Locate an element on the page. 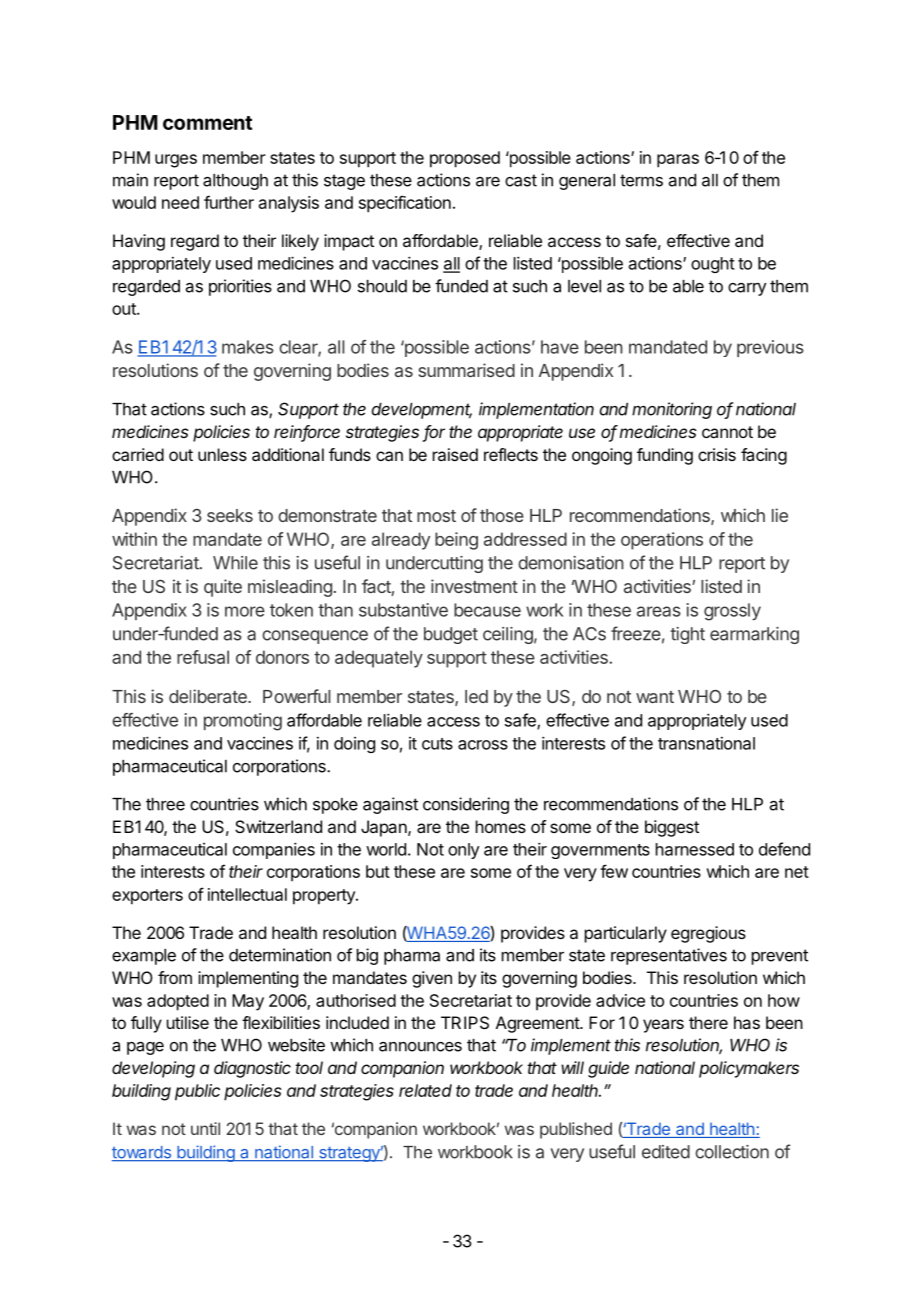  intellectual is located at coordinates (247, 894).
